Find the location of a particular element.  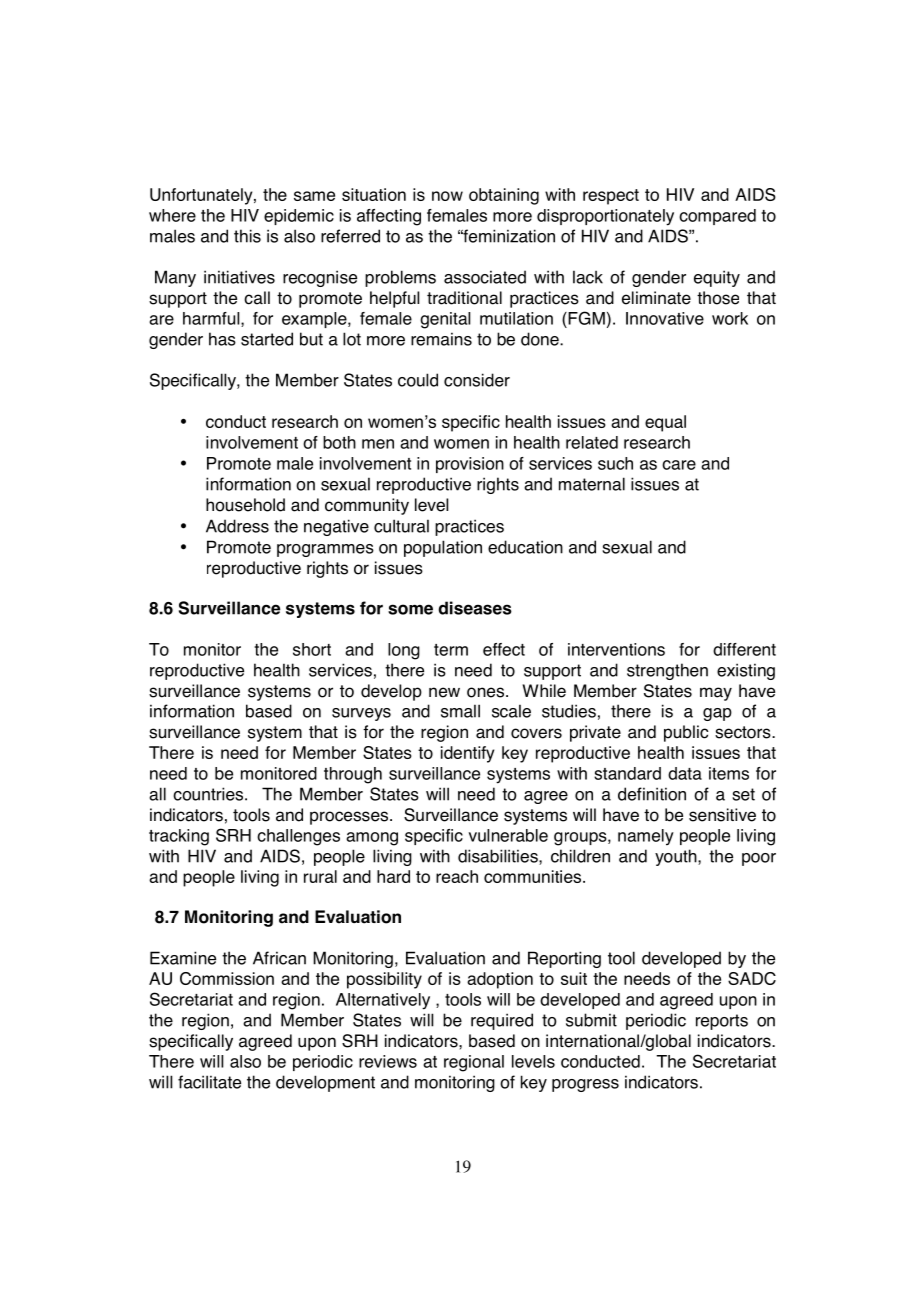

identify is located at coordinates (467, 754).
